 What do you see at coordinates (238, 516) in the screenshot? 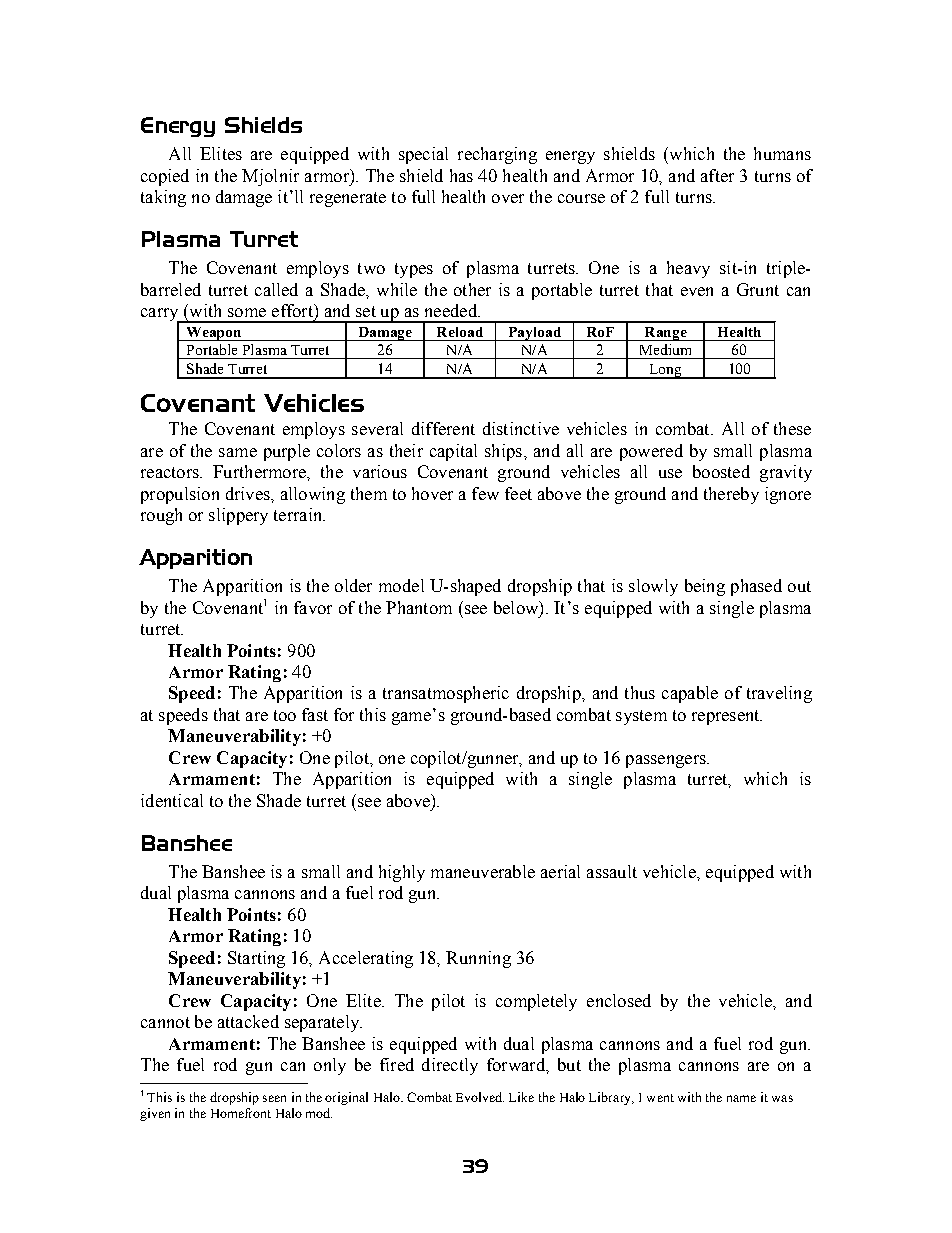
I see `slippery` at bounding box center [238, 516].
